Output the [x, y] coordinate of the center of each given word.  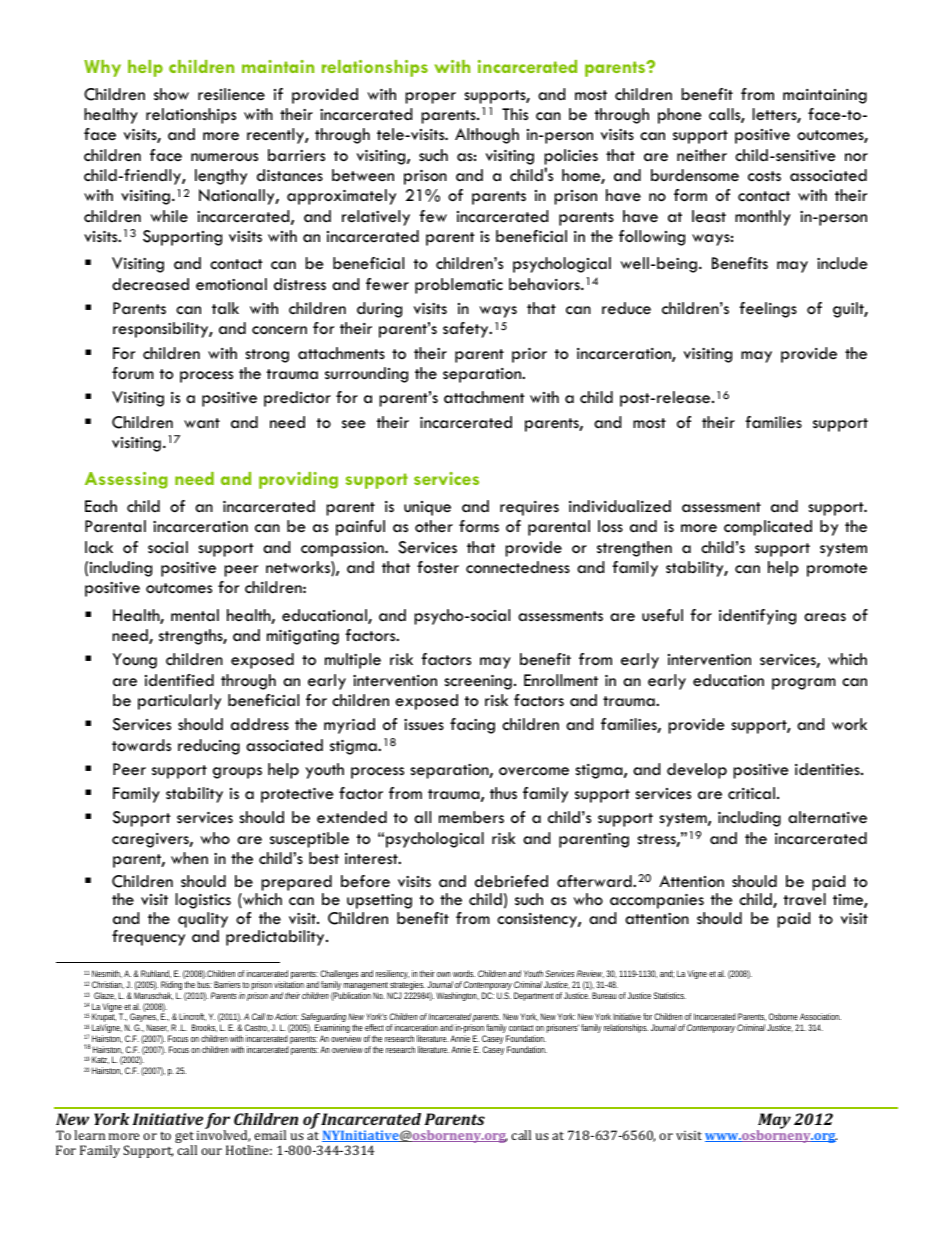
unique [427, 508]
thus [503, 793]
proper [430, 98]
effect [374, 1027]
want [202, 423]
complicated [768, 528]
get [185, 1139]
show [171, 94]
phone [680, 116]
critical [751, 793]
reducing [209, 747]
